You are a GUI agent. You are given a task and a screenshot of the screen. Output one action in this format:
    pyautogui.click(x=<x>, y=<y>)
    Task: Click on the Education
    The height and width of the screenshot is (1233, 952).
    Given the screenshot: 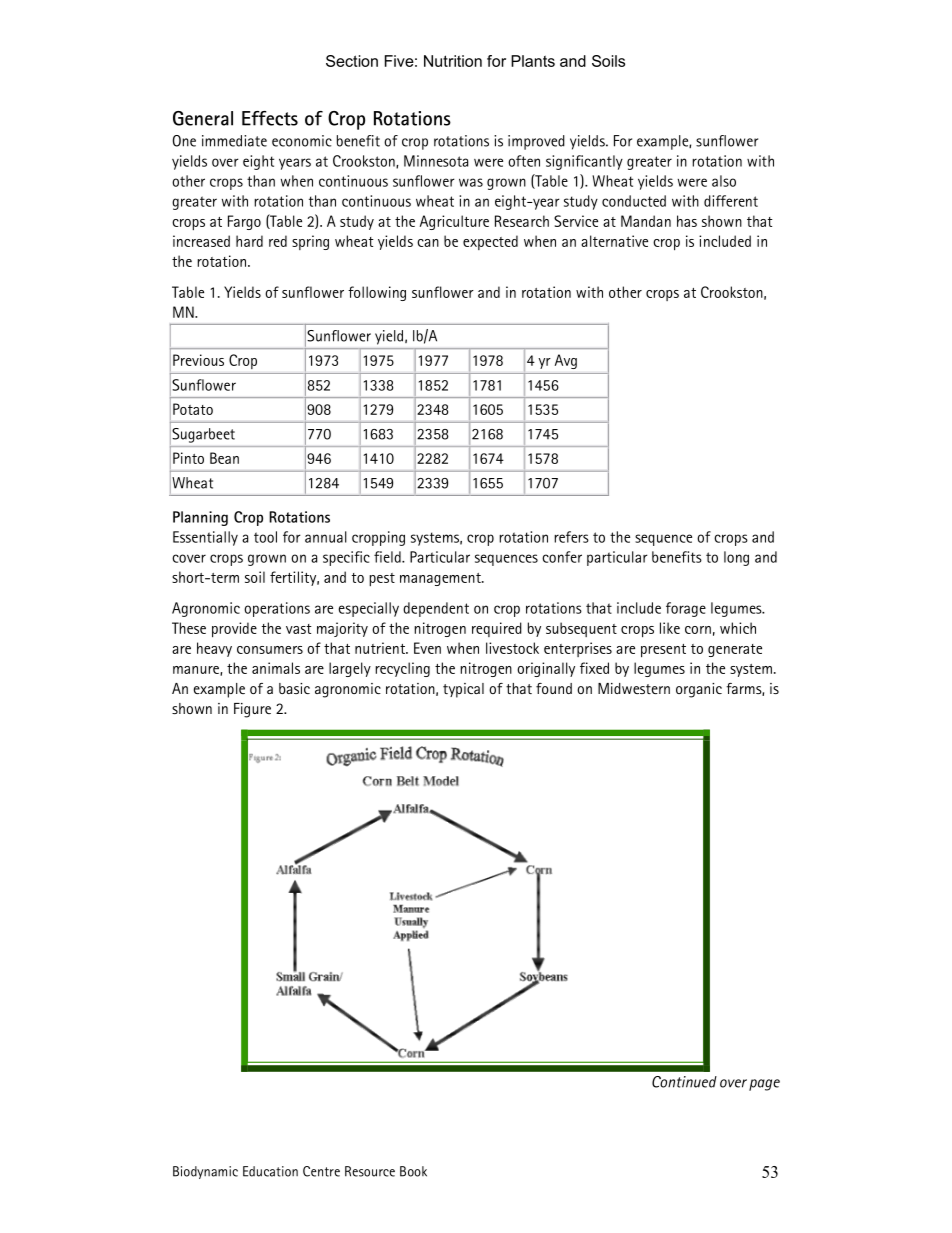 What is the action you would take?
    pyautogui.click(x=270, y=1171)
